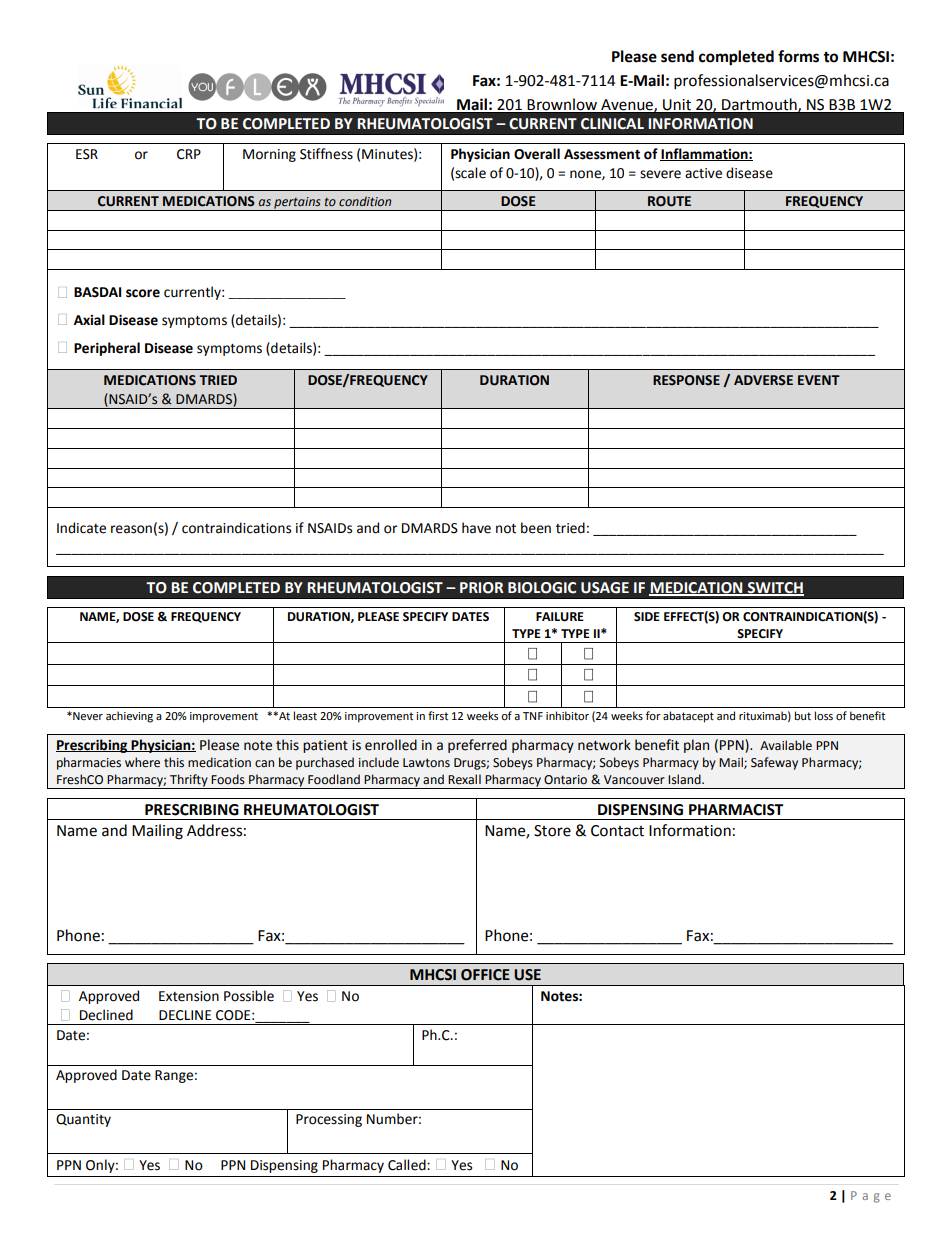 Image resolution: width=952 pixels, height=1233 pixels. I want to click on Called, so click(408, 1165).
